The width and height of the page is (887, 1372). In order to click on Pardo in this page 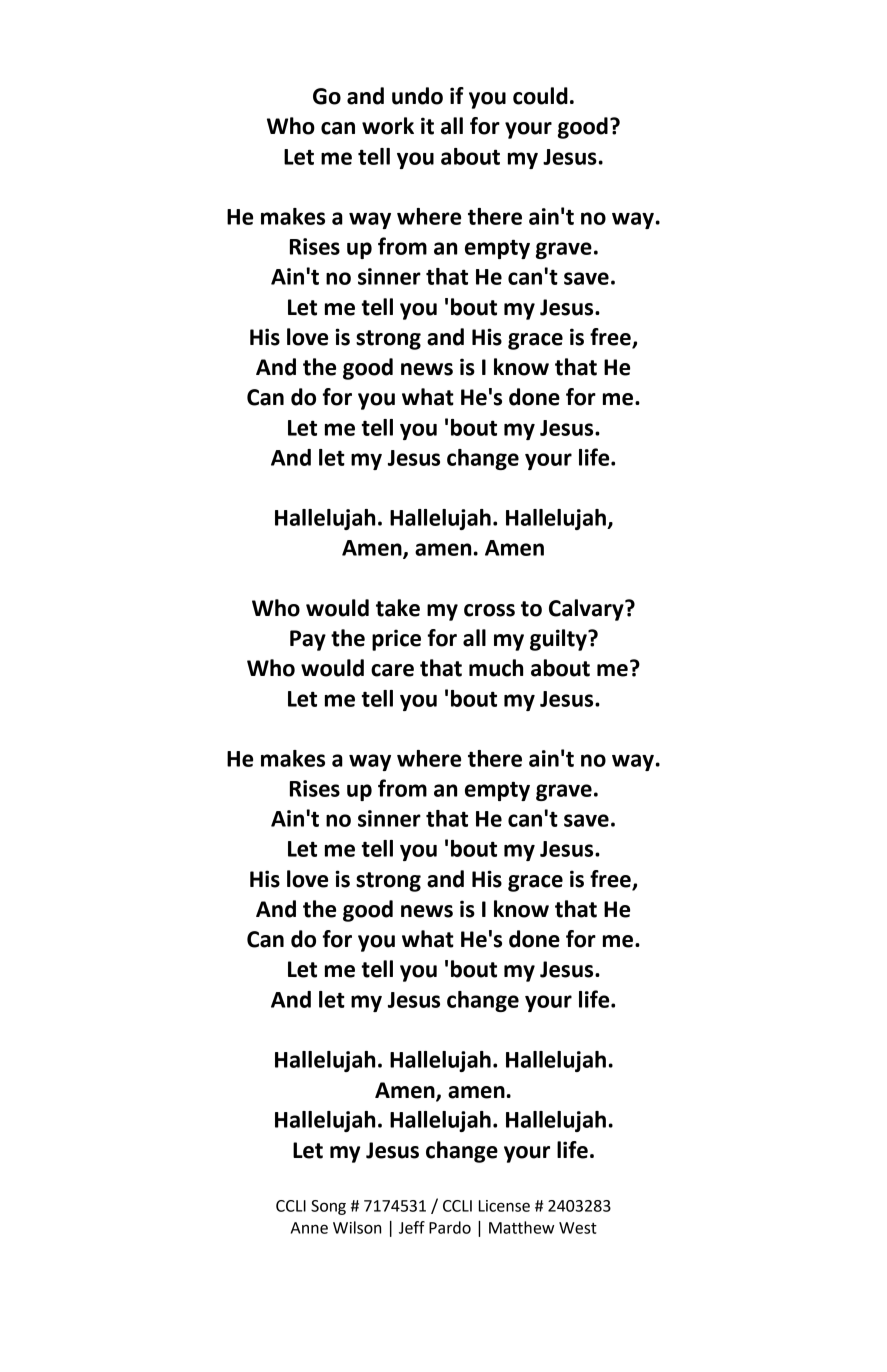, I will do `click(450, 1227)`.
